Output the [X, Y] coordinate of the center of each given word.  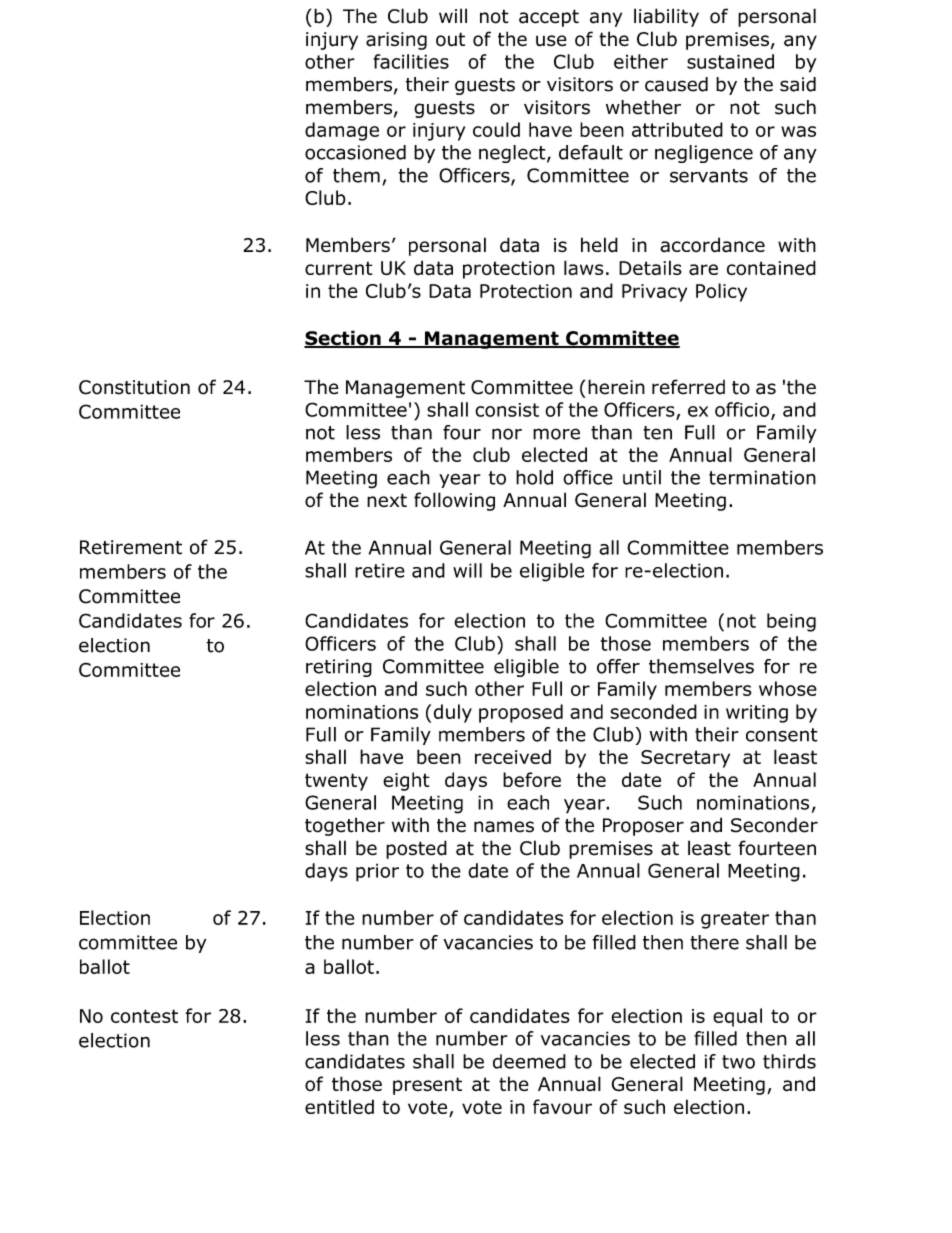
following [454, 501]
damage [342, 131]
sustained [730, 61]
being [791, 622]
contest [144, 1016]
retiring [339, 668]
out [450, 39]
